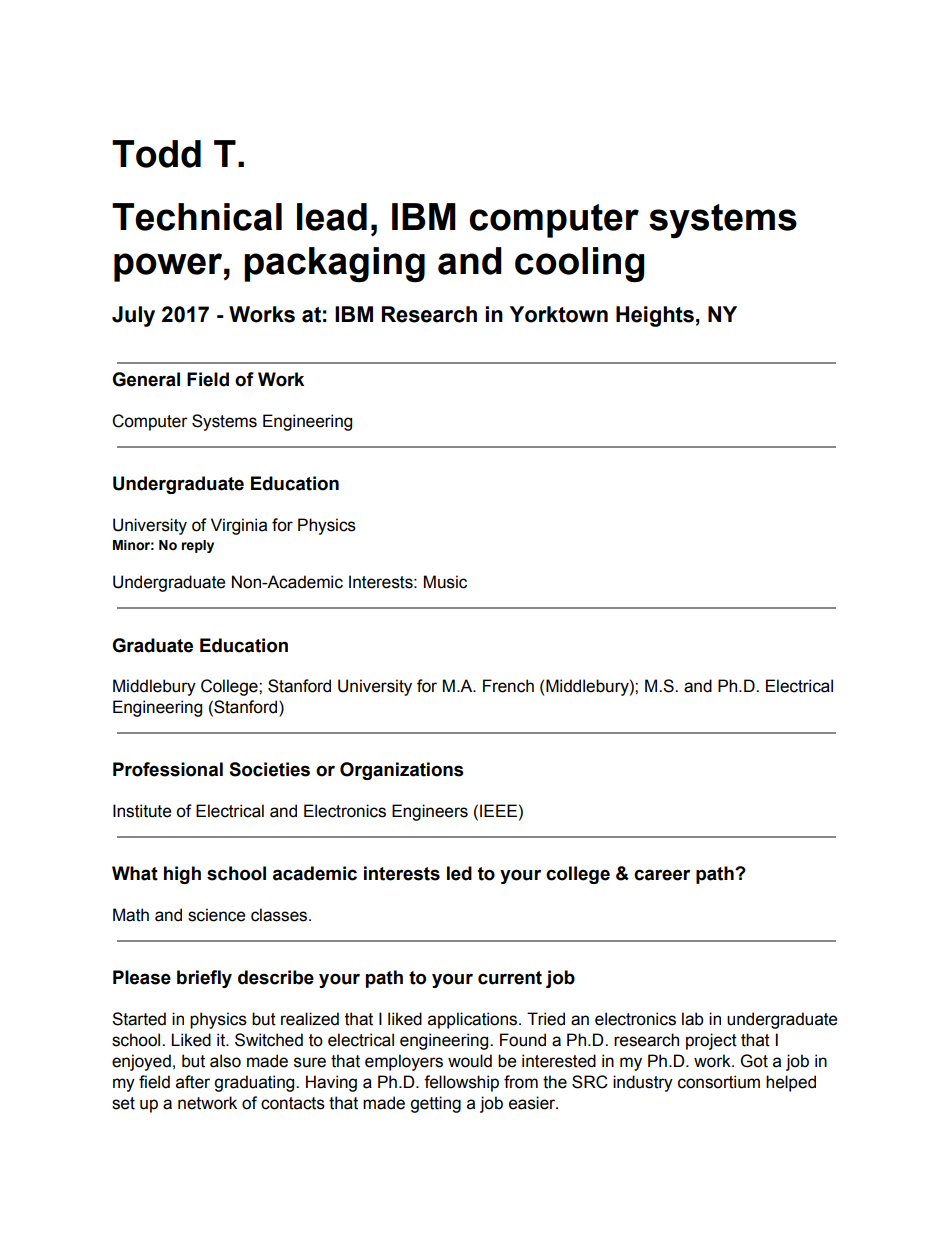 The width and height of the screenshot is (952, 1233). What do you see at coordinates (459, 873) in the screenshot?
I see `led` at bounding box center [459, 873].
